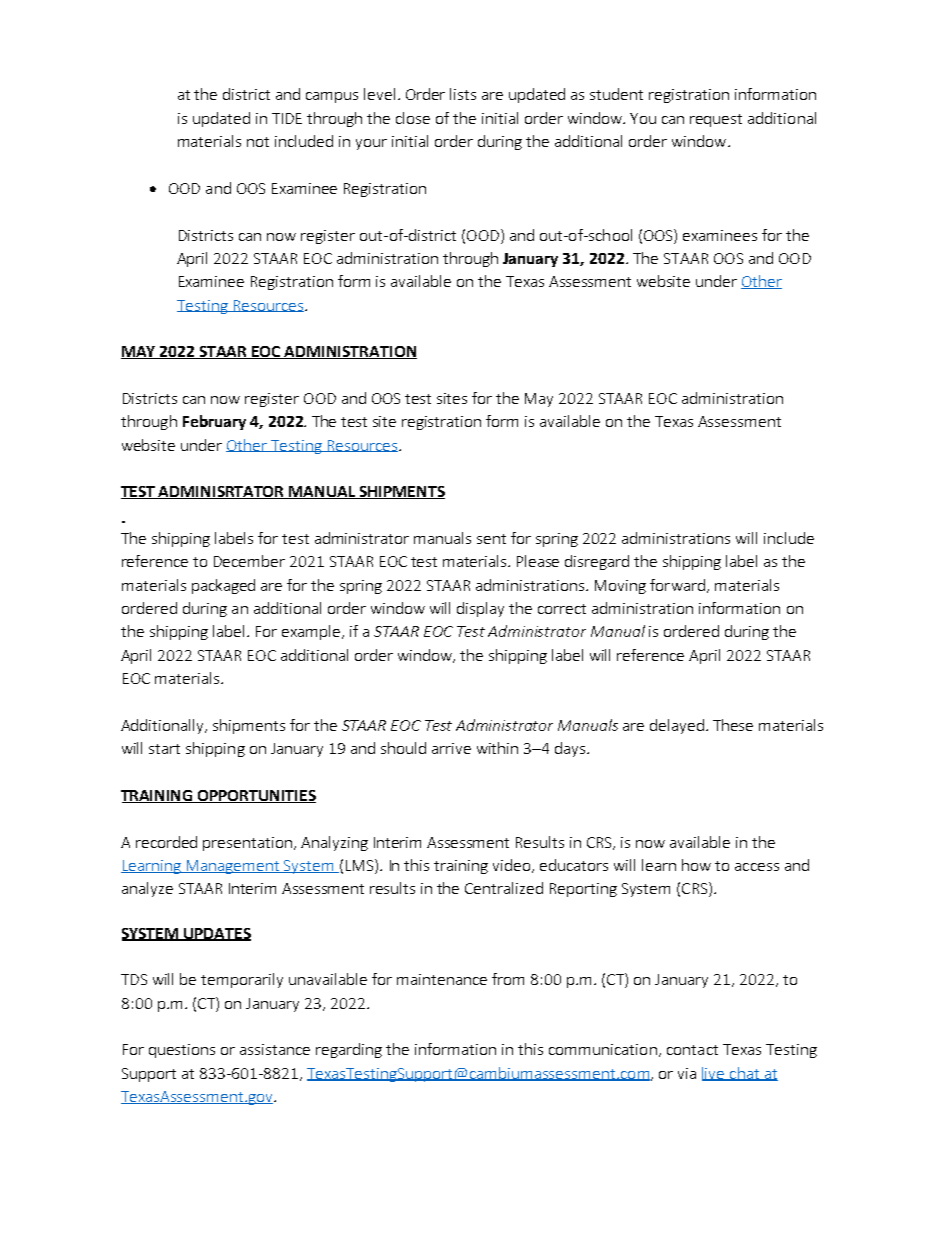 This screenshot has height=1233, width=952. I want to click on packaged, so click(223, 586).
